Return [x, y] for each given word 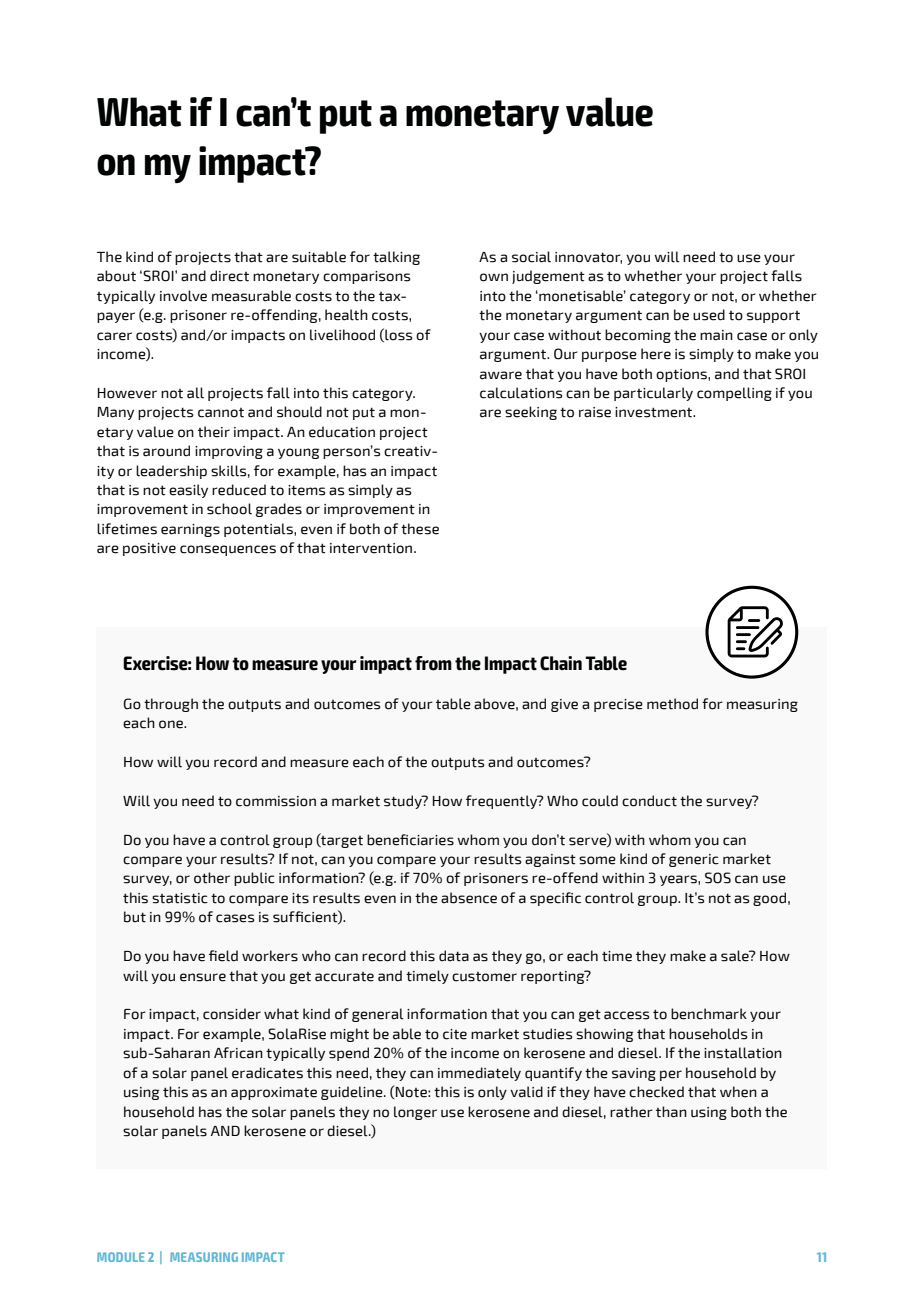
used [709, 315]
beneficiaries [410, 840]
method [672, 704]
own [494, 277]
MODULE [121, 1257]
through [171, 705]
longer [415, 1113]
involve [183, 296]
